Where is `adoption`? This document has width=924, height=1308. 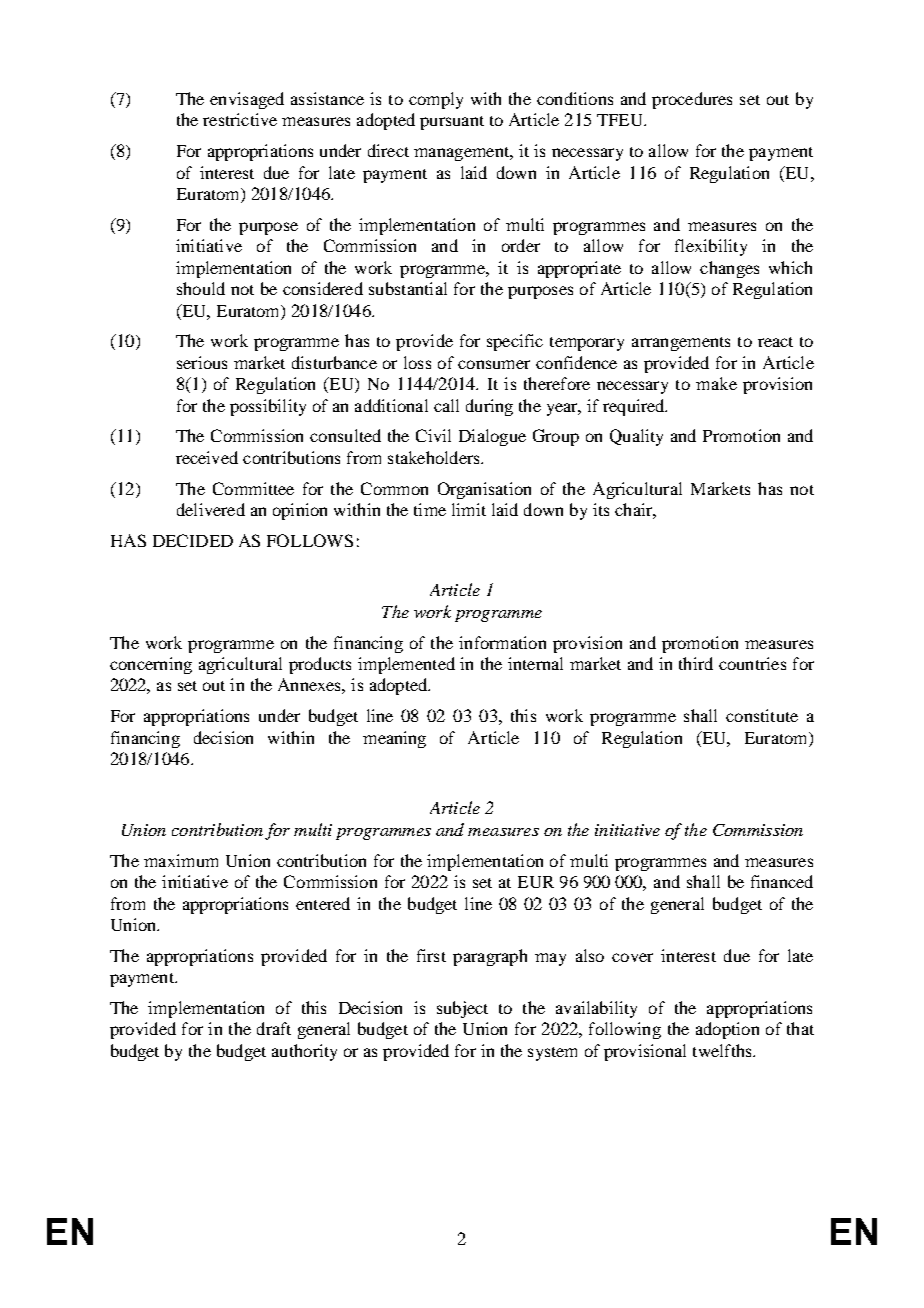
adoption is located at coordinates (727, 1030).
